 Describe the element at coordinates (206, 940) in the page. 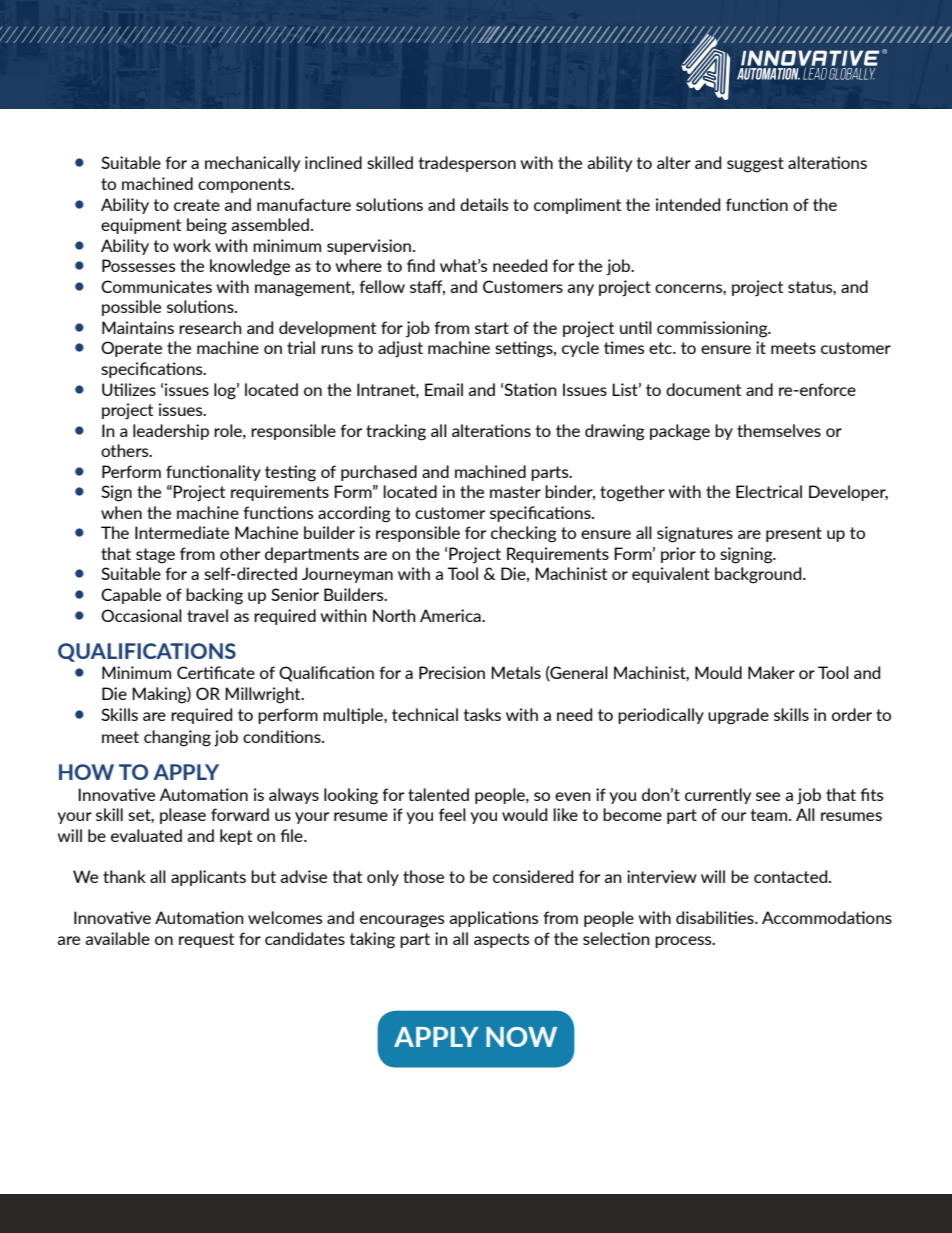

I see `request` at that location.
